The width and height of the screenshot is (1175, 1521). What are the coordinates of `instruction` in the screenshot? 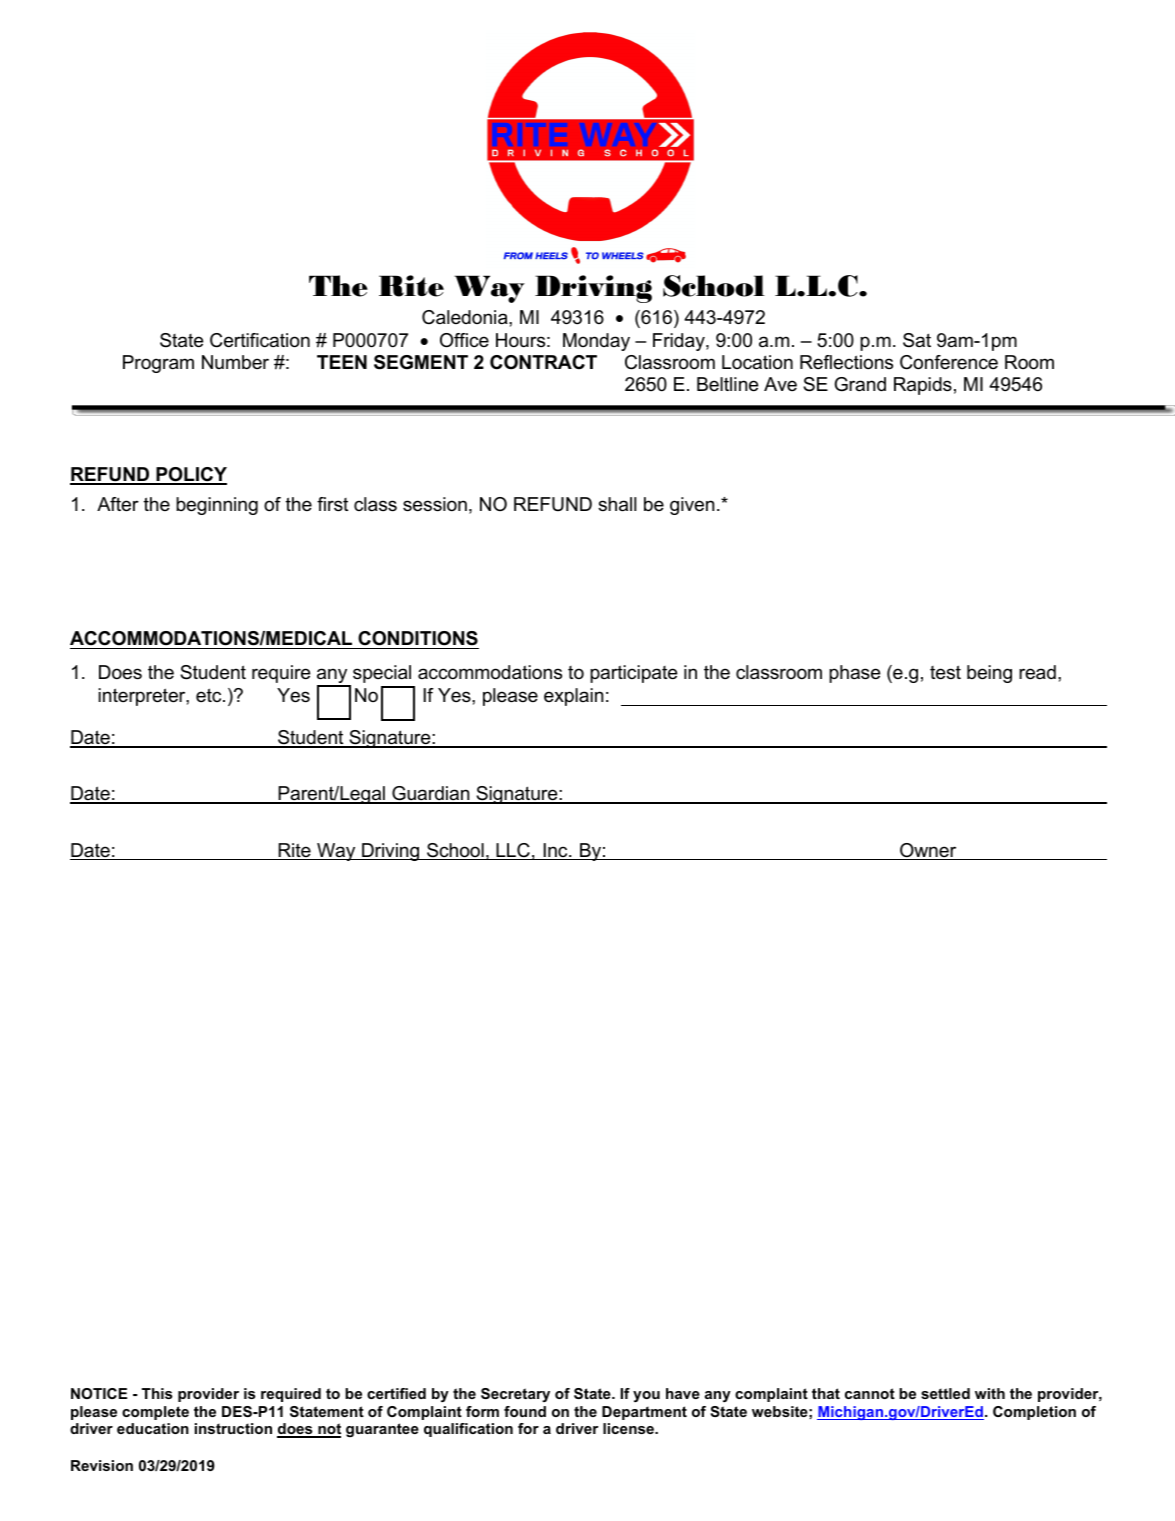 It's located at (233, 1428).
